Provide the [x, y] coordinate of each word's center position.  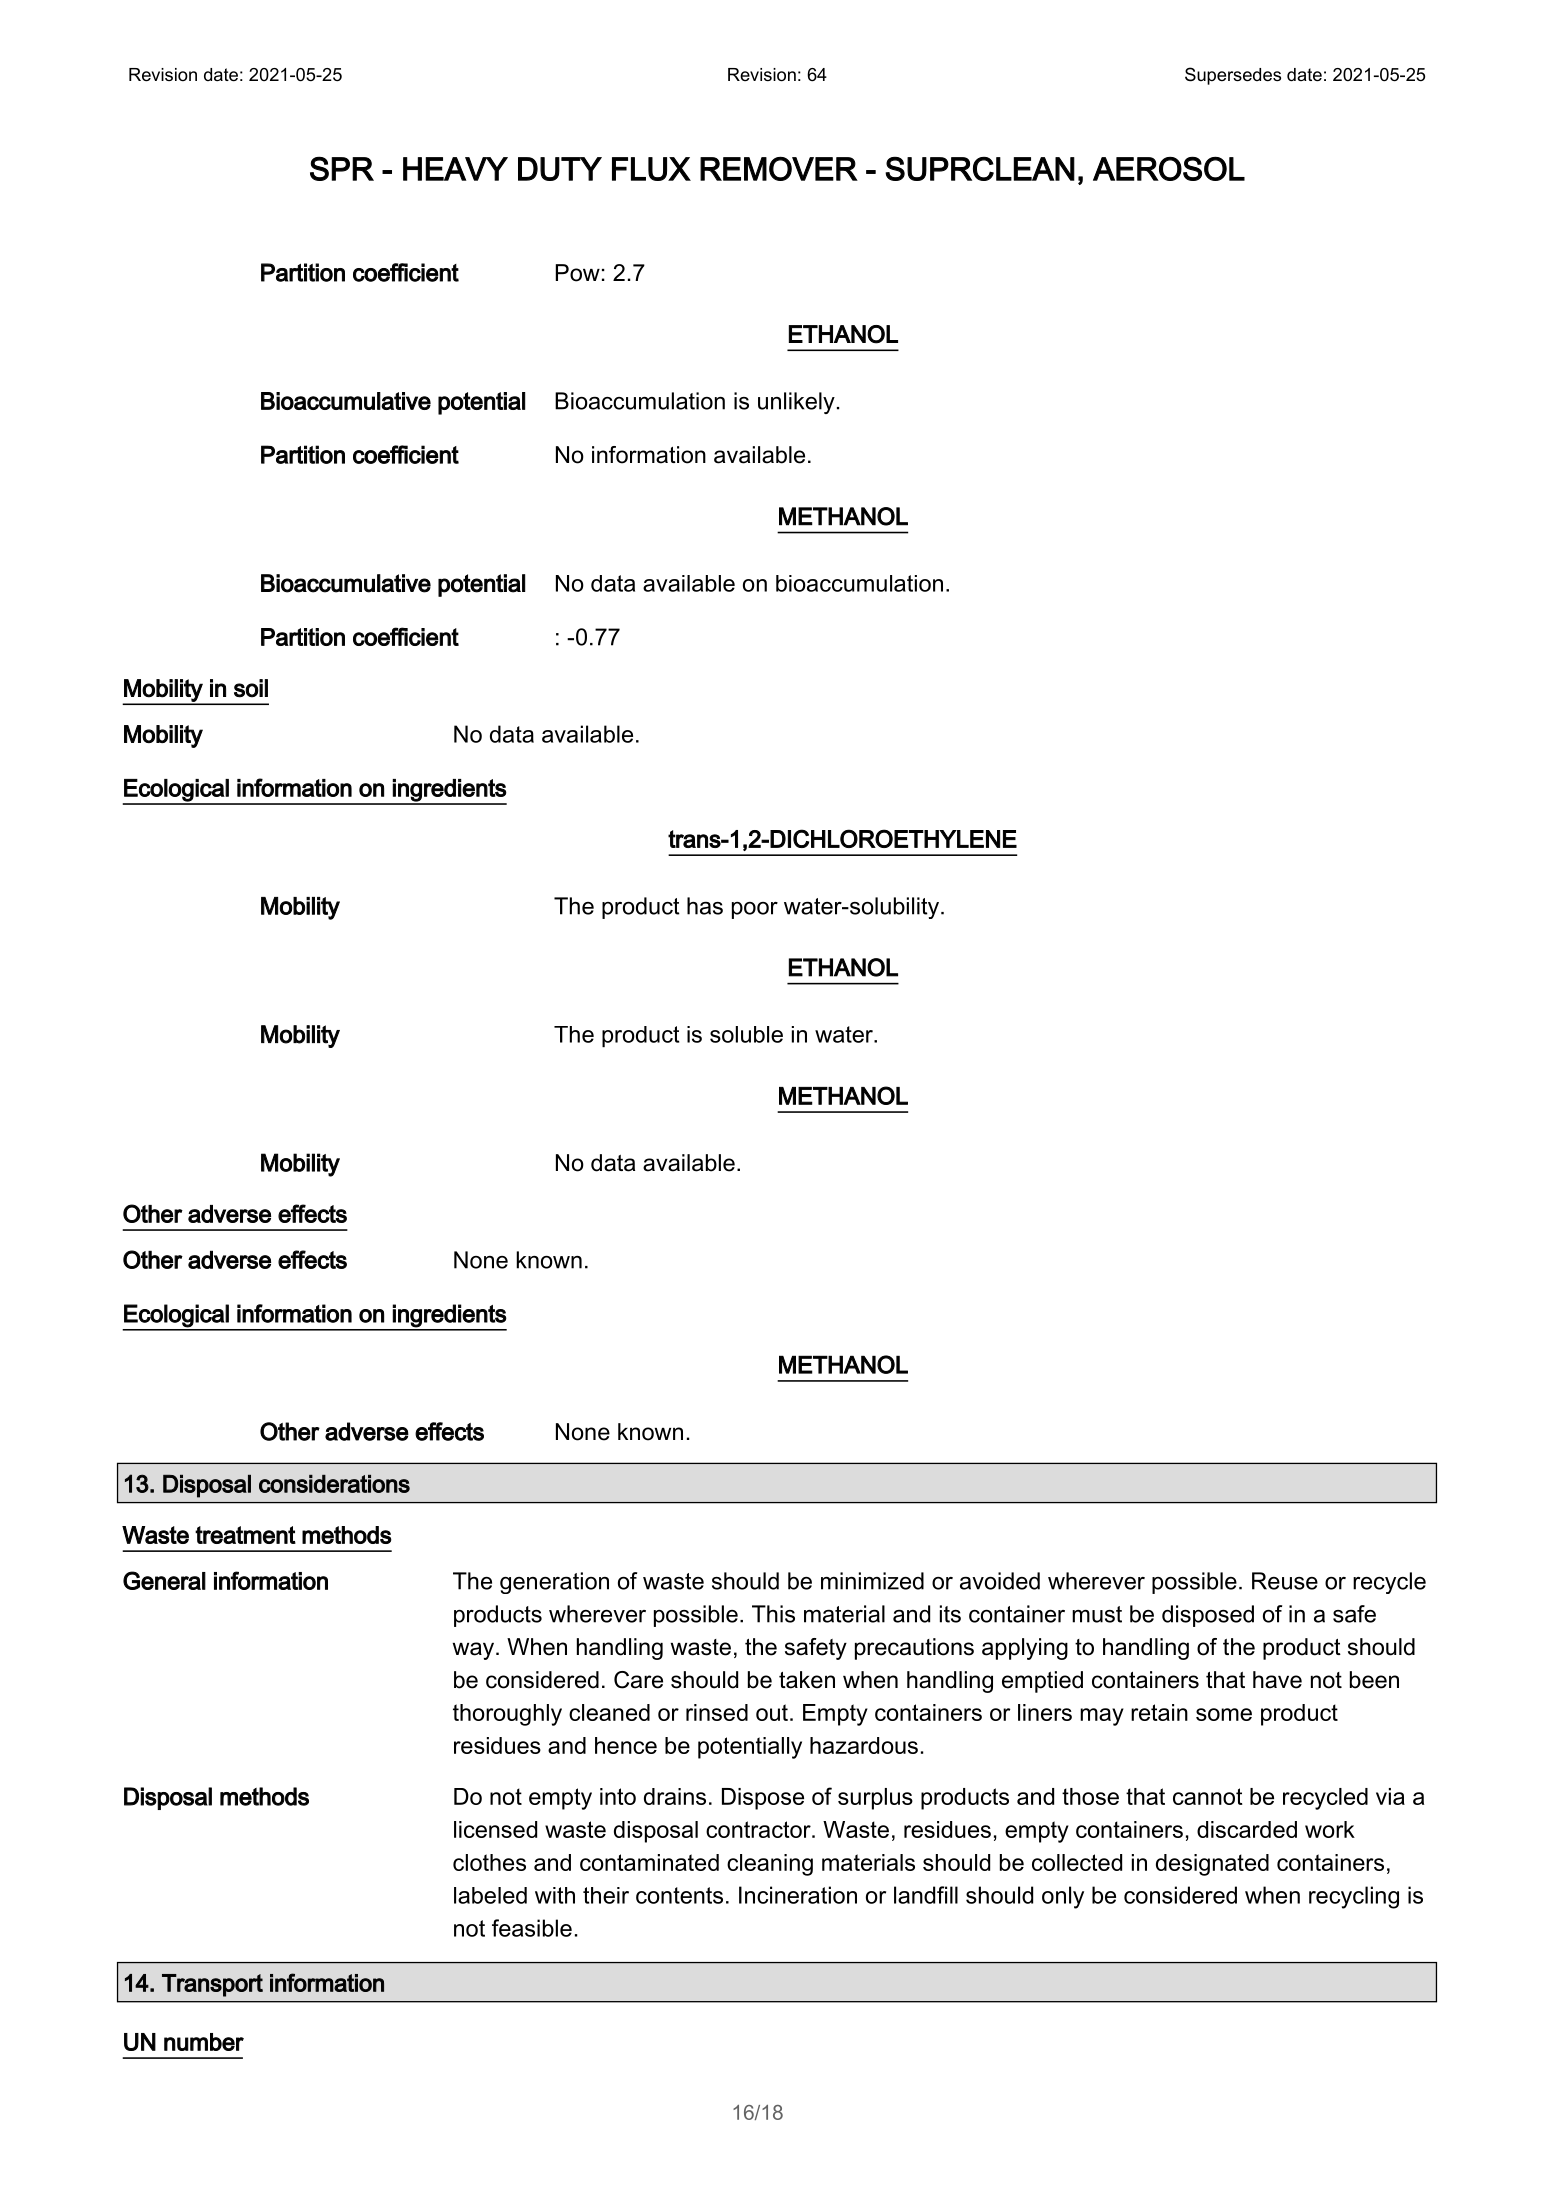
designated [1212, 1865]
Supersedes [1233, 76]
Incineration [798, 1895]
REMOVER [779, 168]
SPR [342, 168]
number [204, 2042]
